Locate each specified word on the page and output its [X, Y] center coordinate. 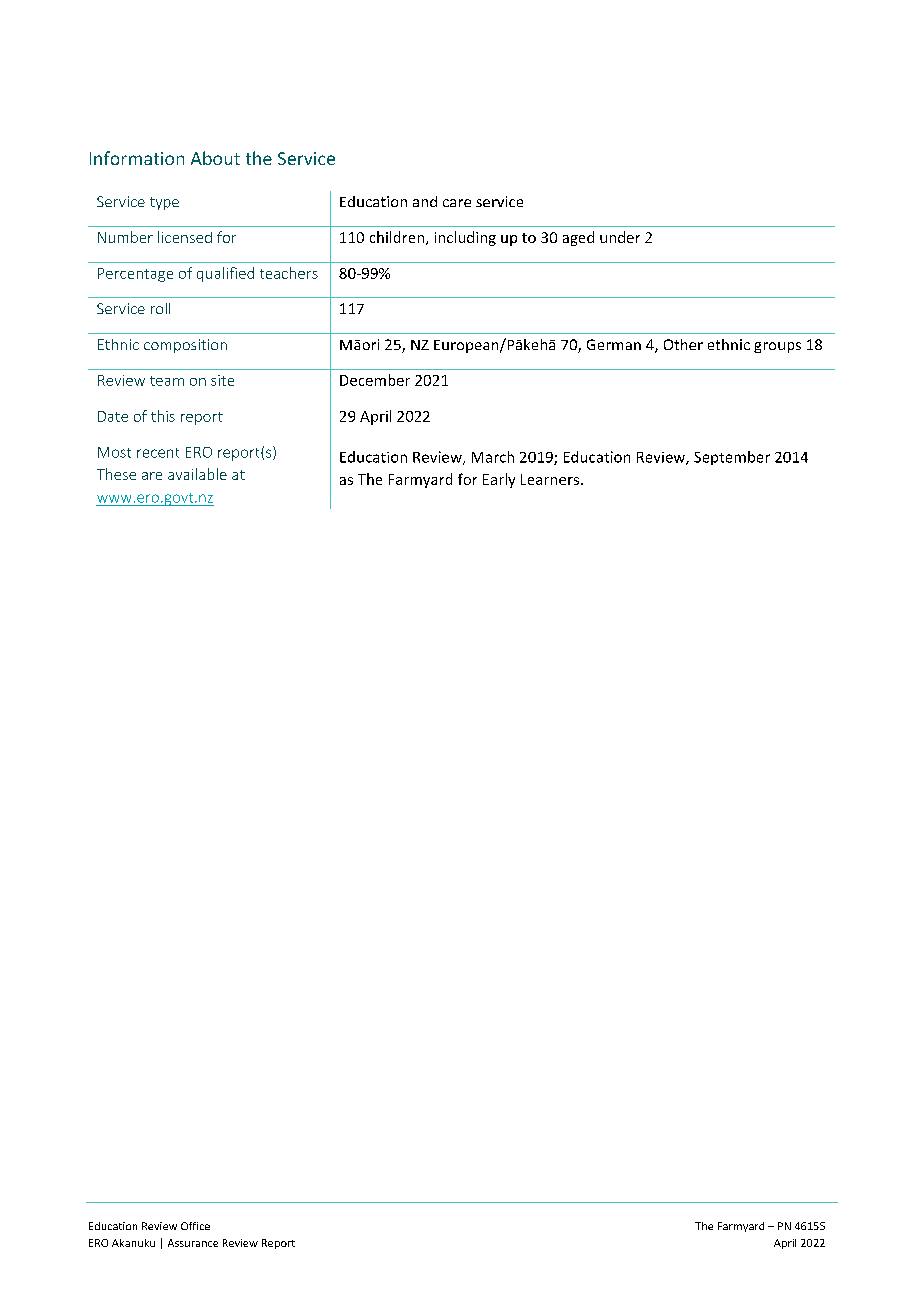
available [197, 474]
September [732, 458]
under [620, 237]
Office [195, 1226]
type [164, 203]
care [457, 203]
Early [499, 480]
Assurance [193, 1243]
